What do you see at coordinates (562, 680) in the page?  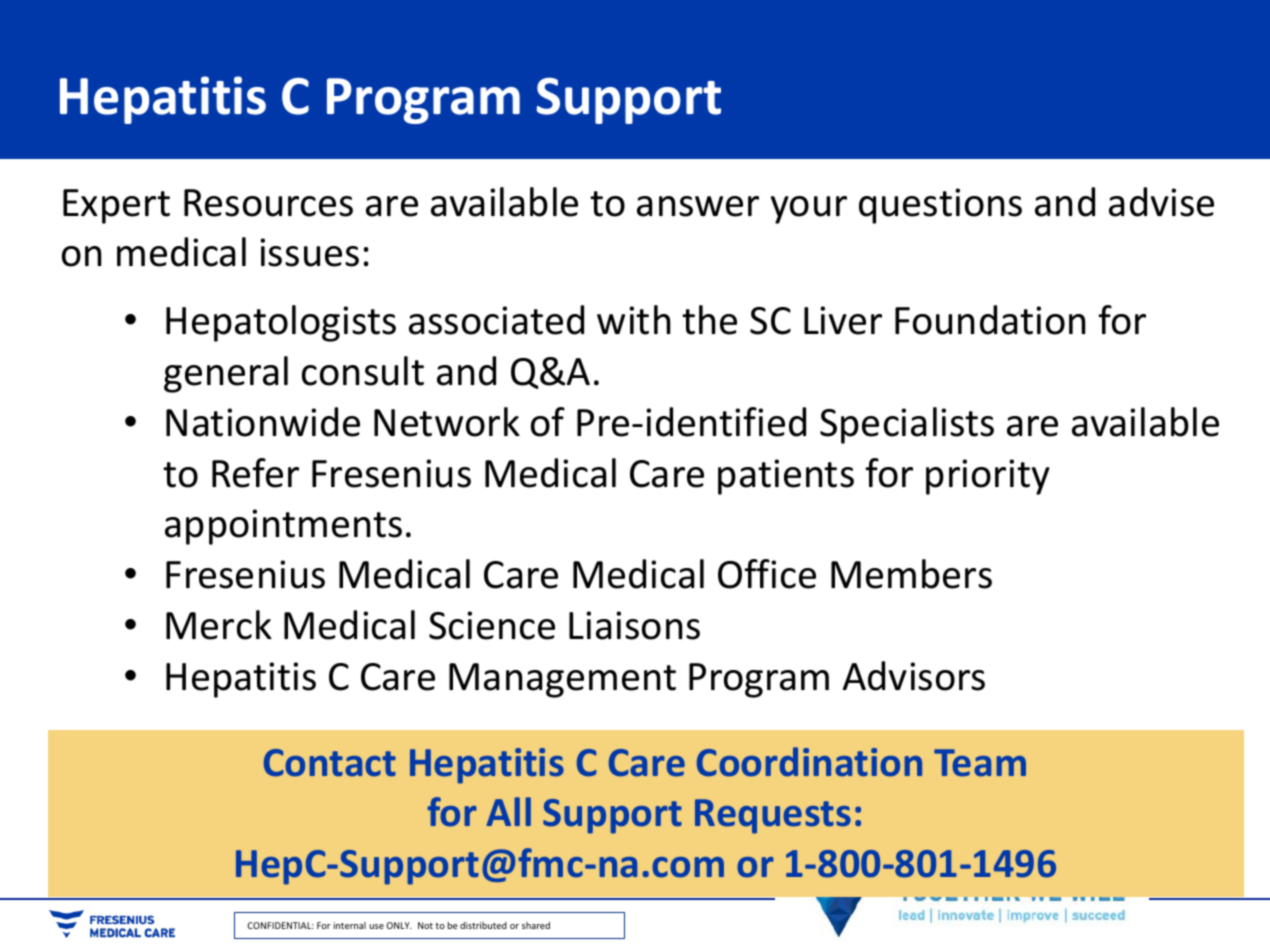 I see `Management` at bounding box center [562, 680].
